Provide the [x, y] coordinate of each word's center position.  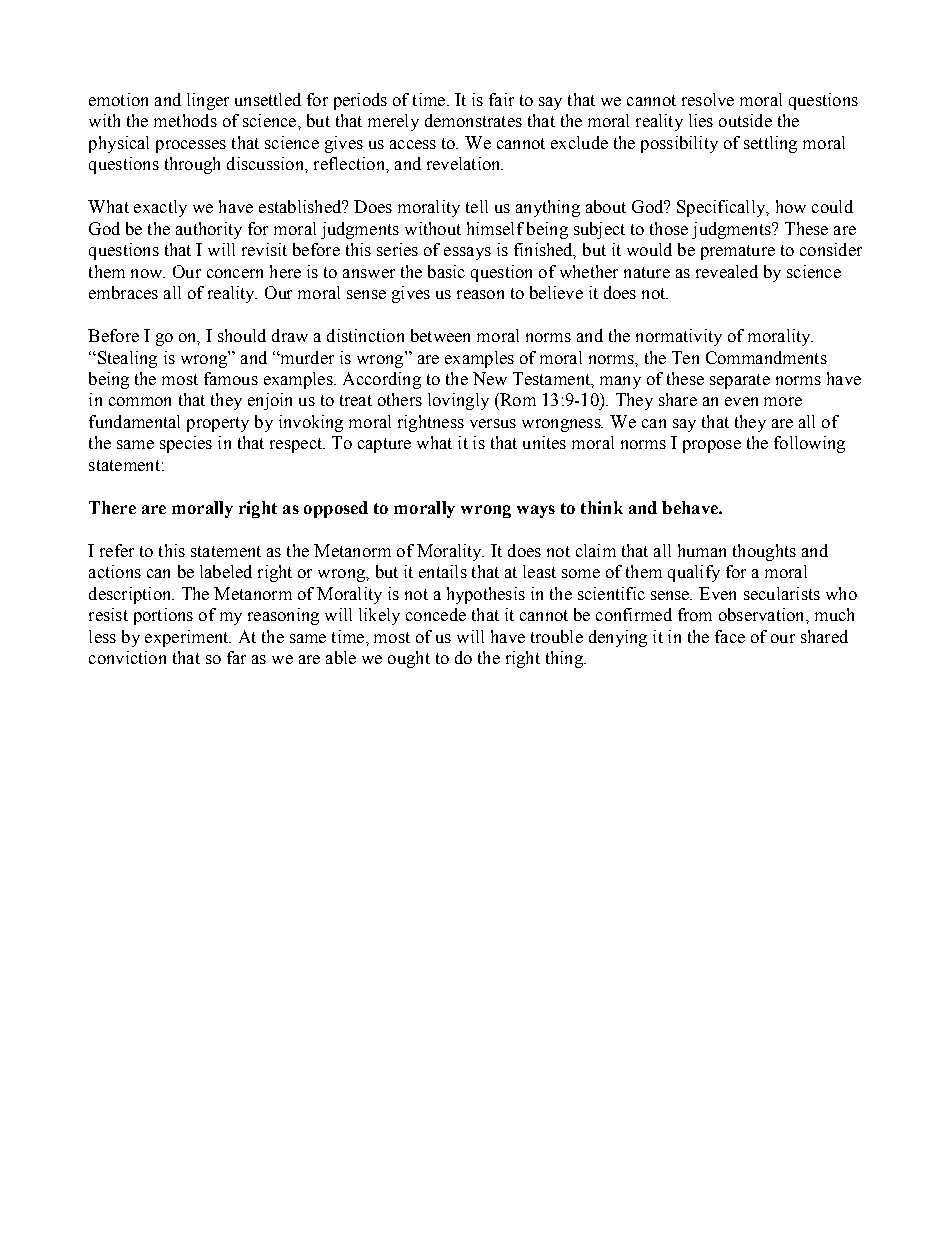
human [702, 550]
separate [740, 381]
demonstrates [473, 120]
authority [209, 230]
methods [185, 120]
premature [738, 252]
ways [536, 511]
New [490, 378]
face [730, 636]
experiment [188, 638]
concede [436, 614]
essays [467, 253]
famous [231, 378]
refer [117, 550]
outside [745, 120]
